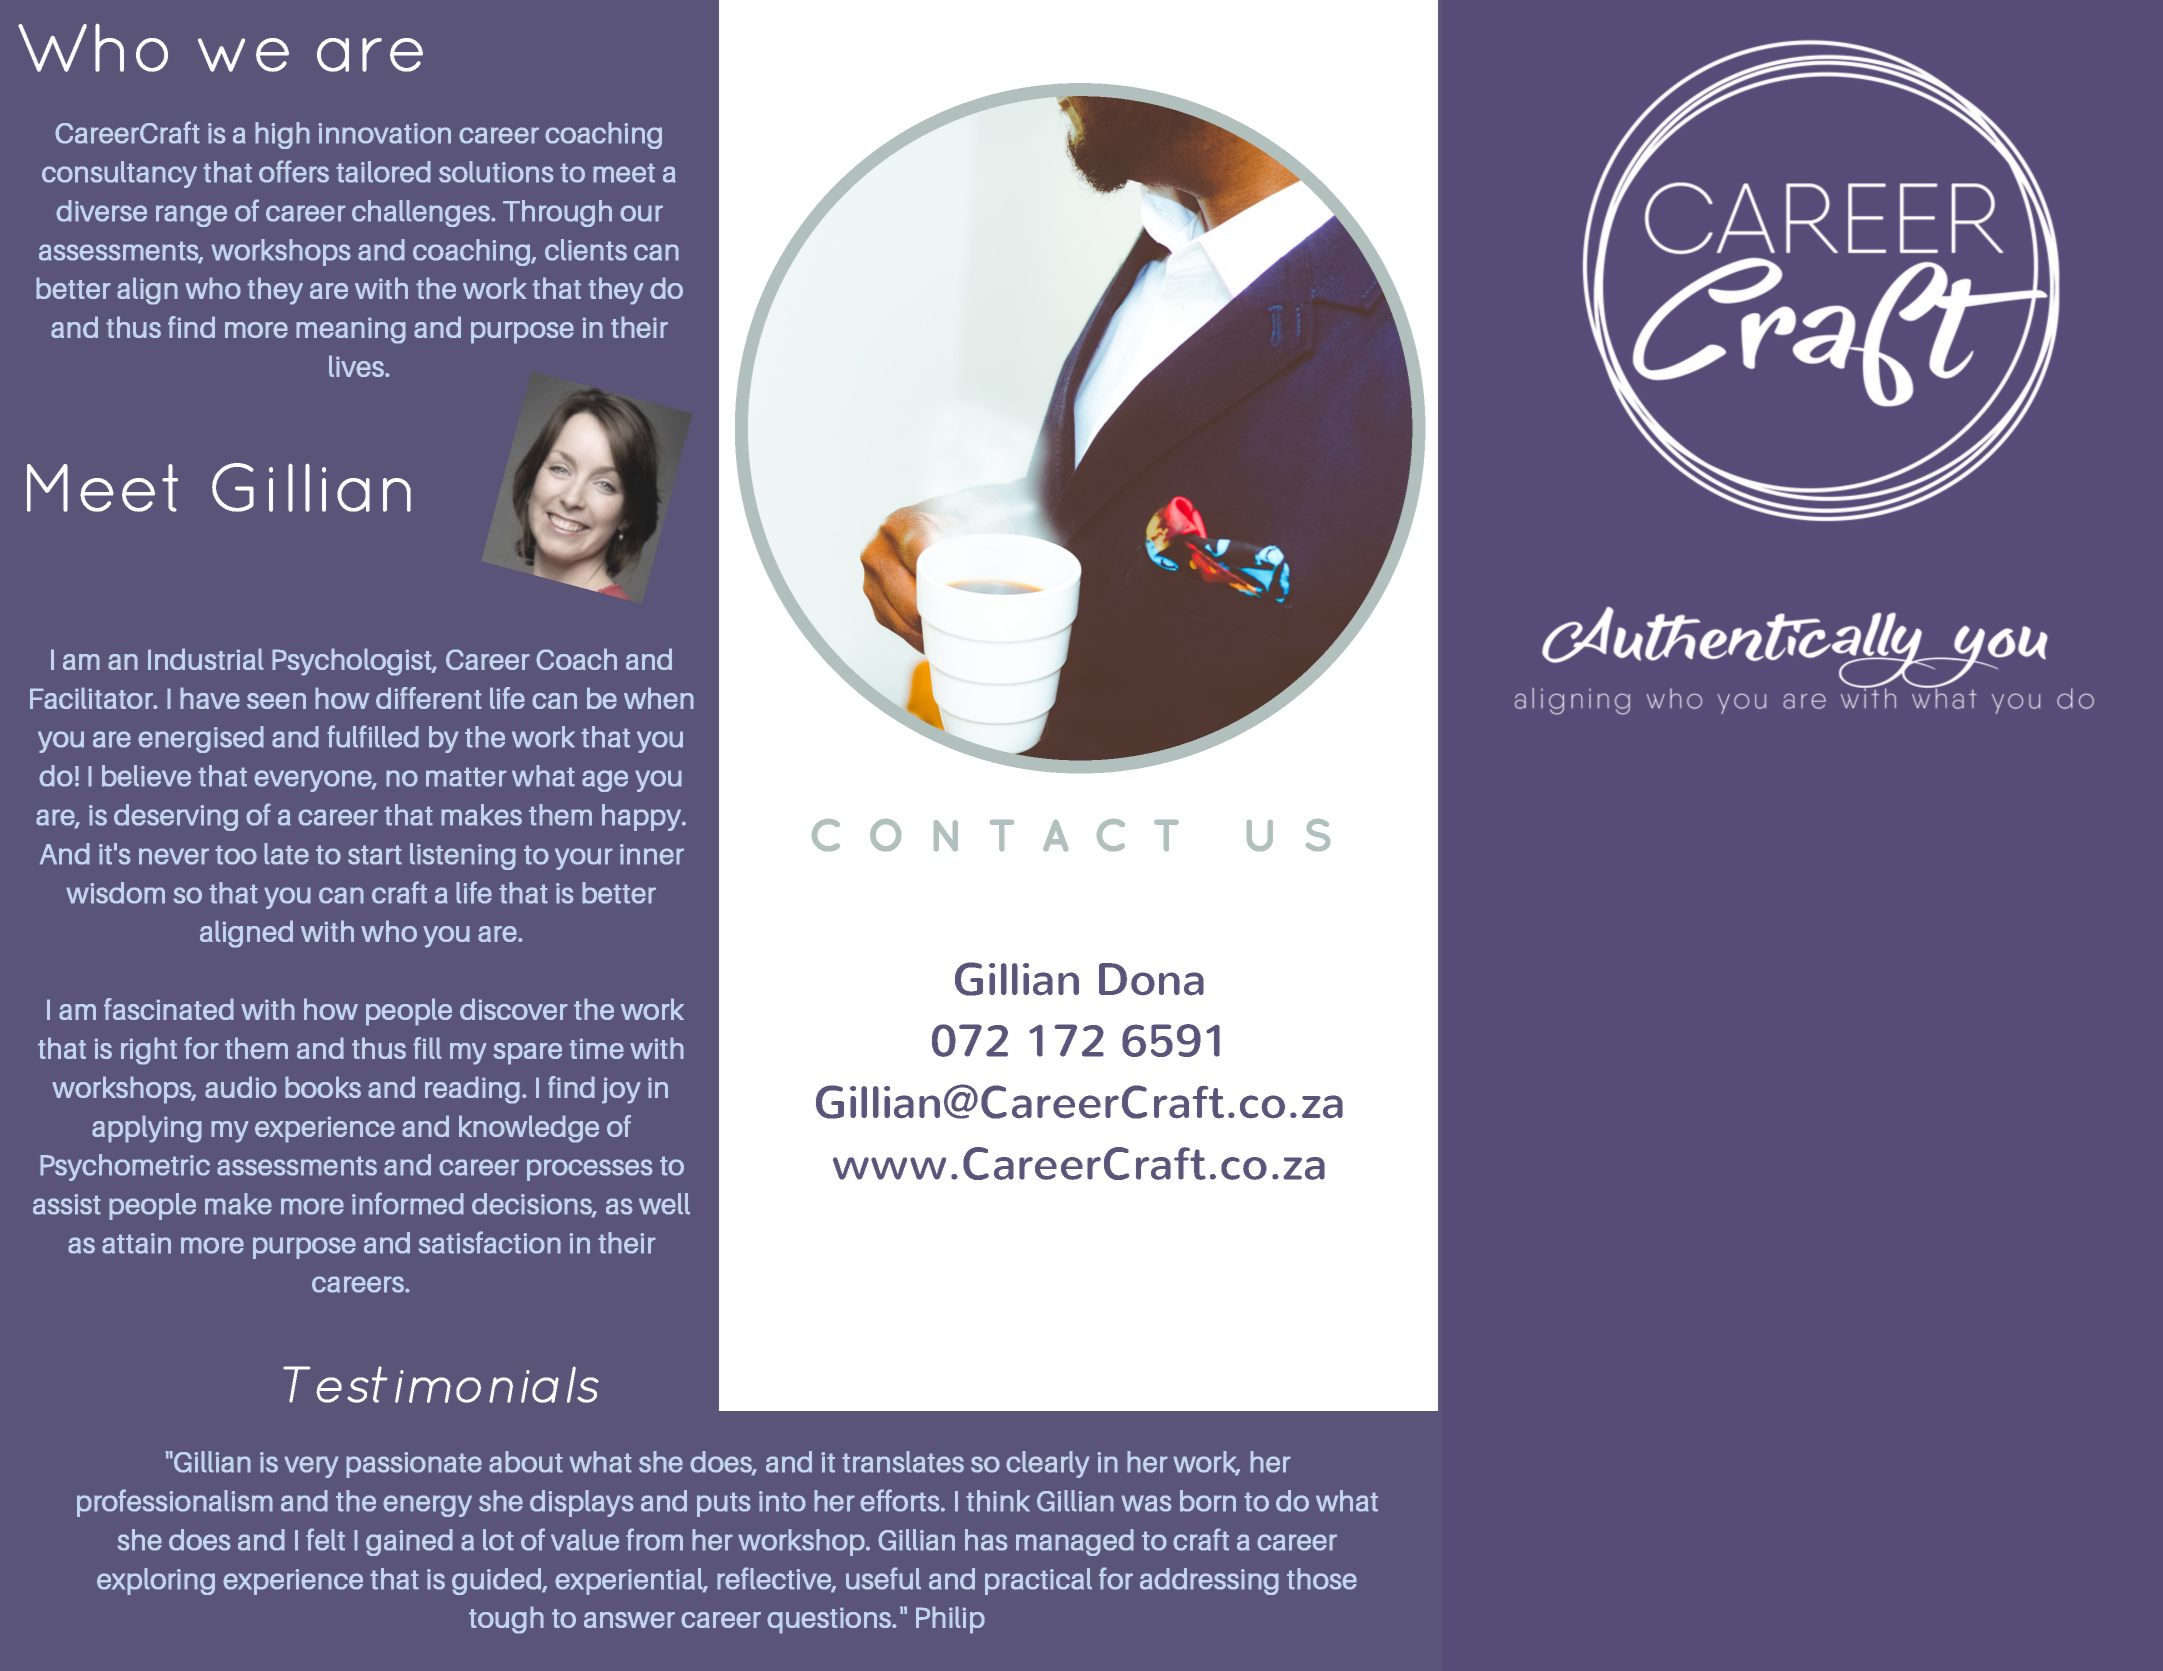 This screenshot has width=2163, height=1671. I want to click on well, so click(664, 1204).
